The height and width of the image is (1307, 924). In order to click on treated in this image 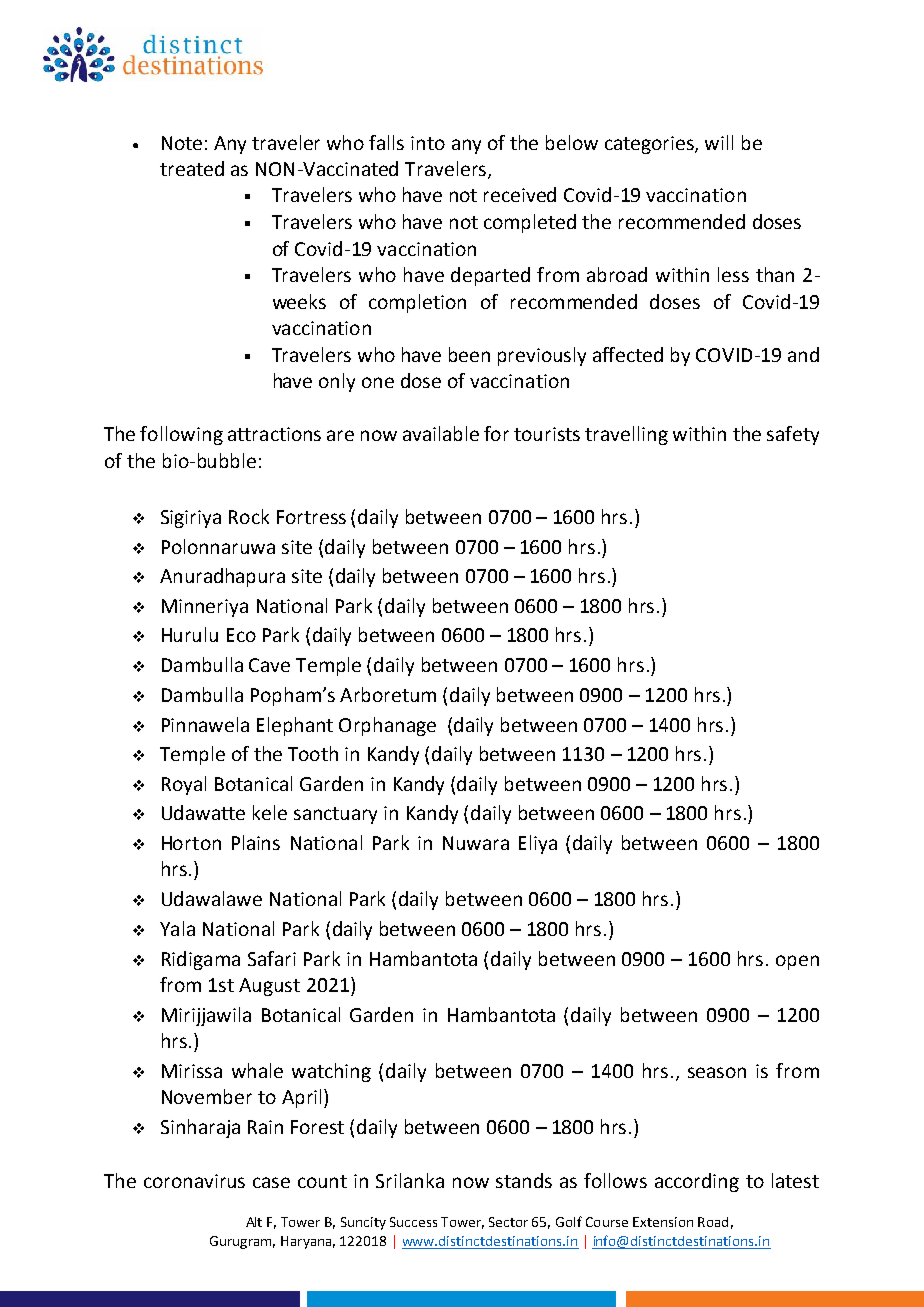, I will do `click(192, 168)`.
